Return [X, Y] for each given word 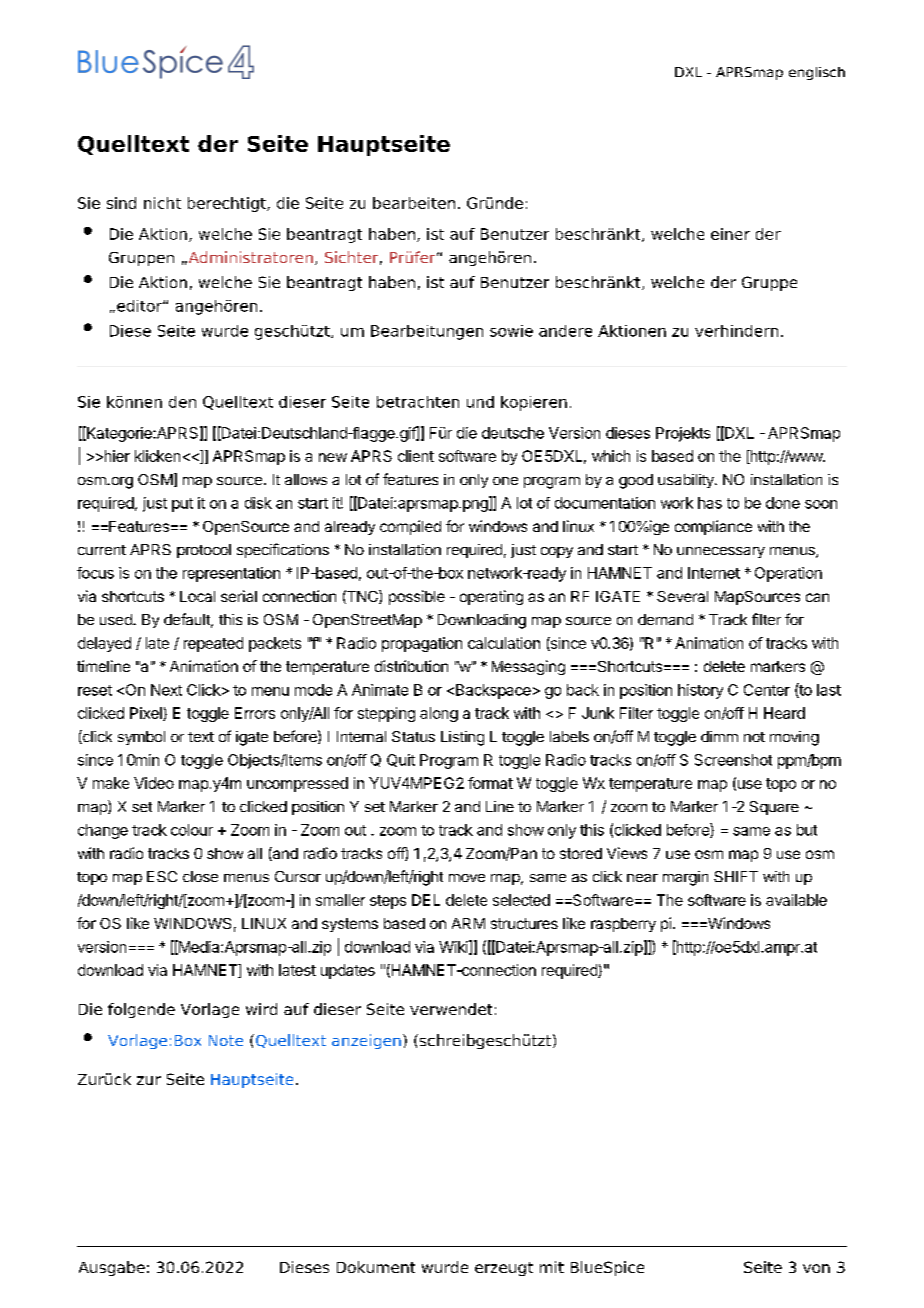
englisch [817, 73]
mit [552, 1267]
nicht [162, 203]
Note [226, 1040]
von [816, 1268]
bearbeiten [414, 203]
